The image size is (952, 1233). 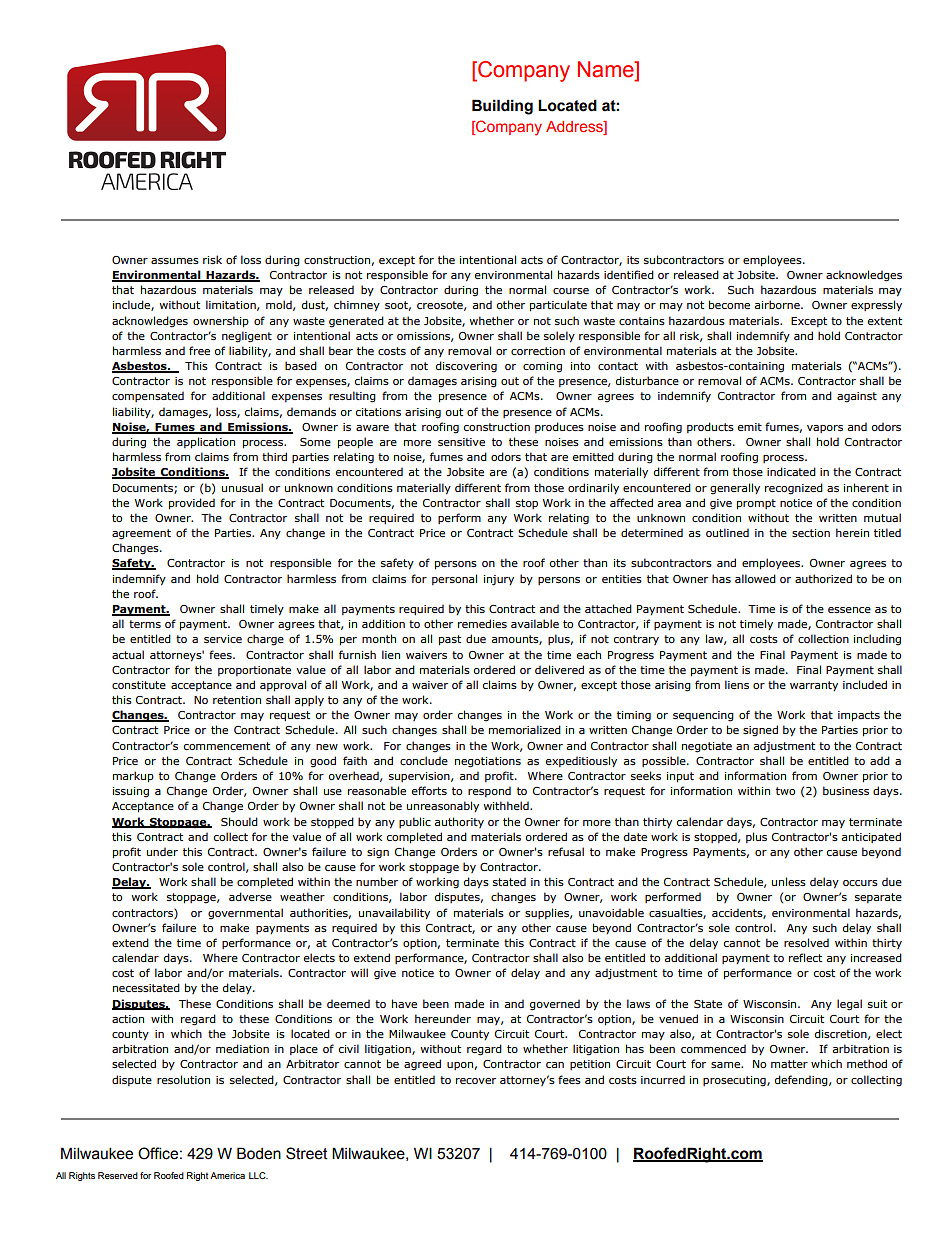 What do you see at coordinates (466, 367) in the screenshot?
I see `discovering` at bounding box center [466, 367].
